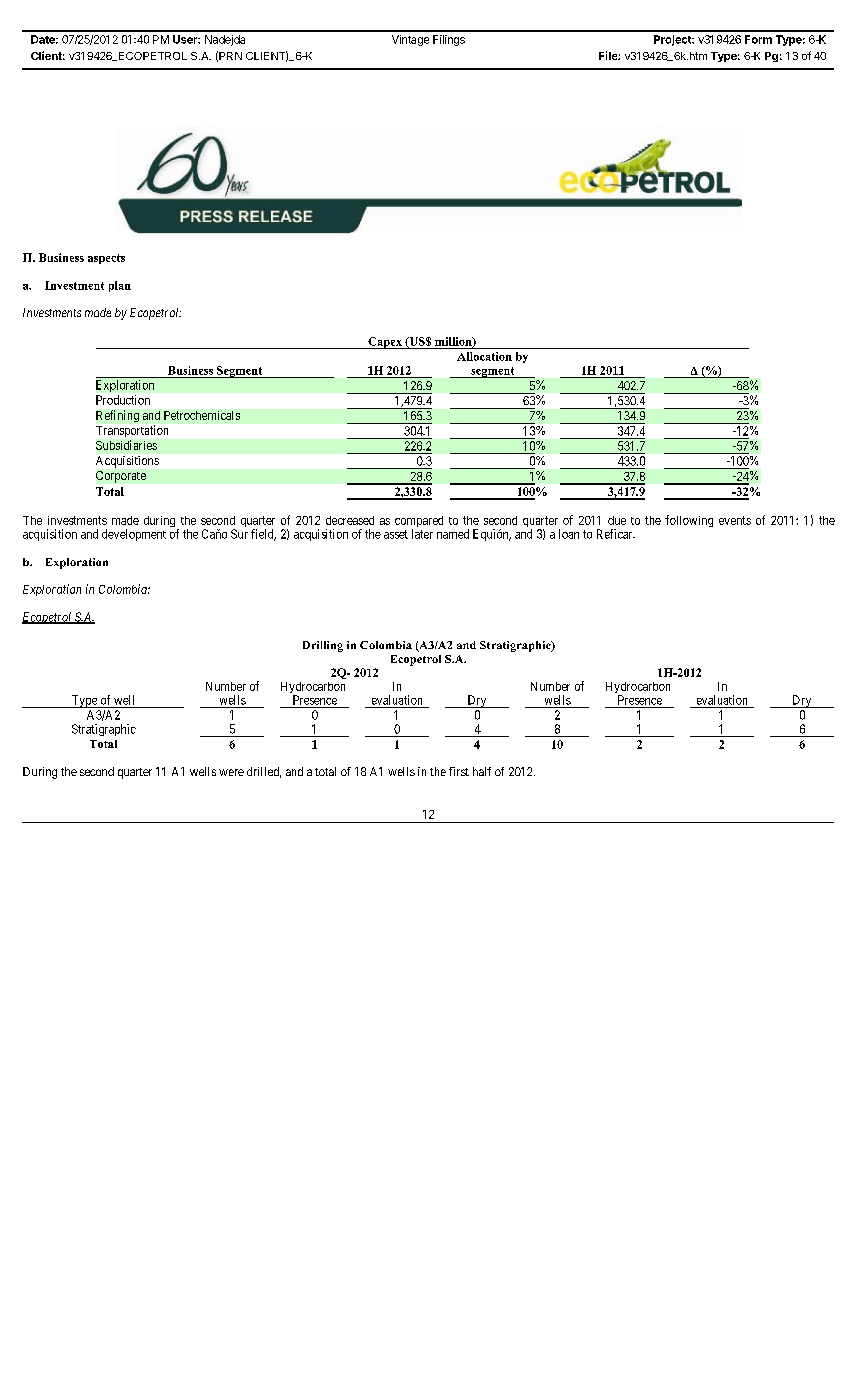  I want to click on development, so click(134, 535).
